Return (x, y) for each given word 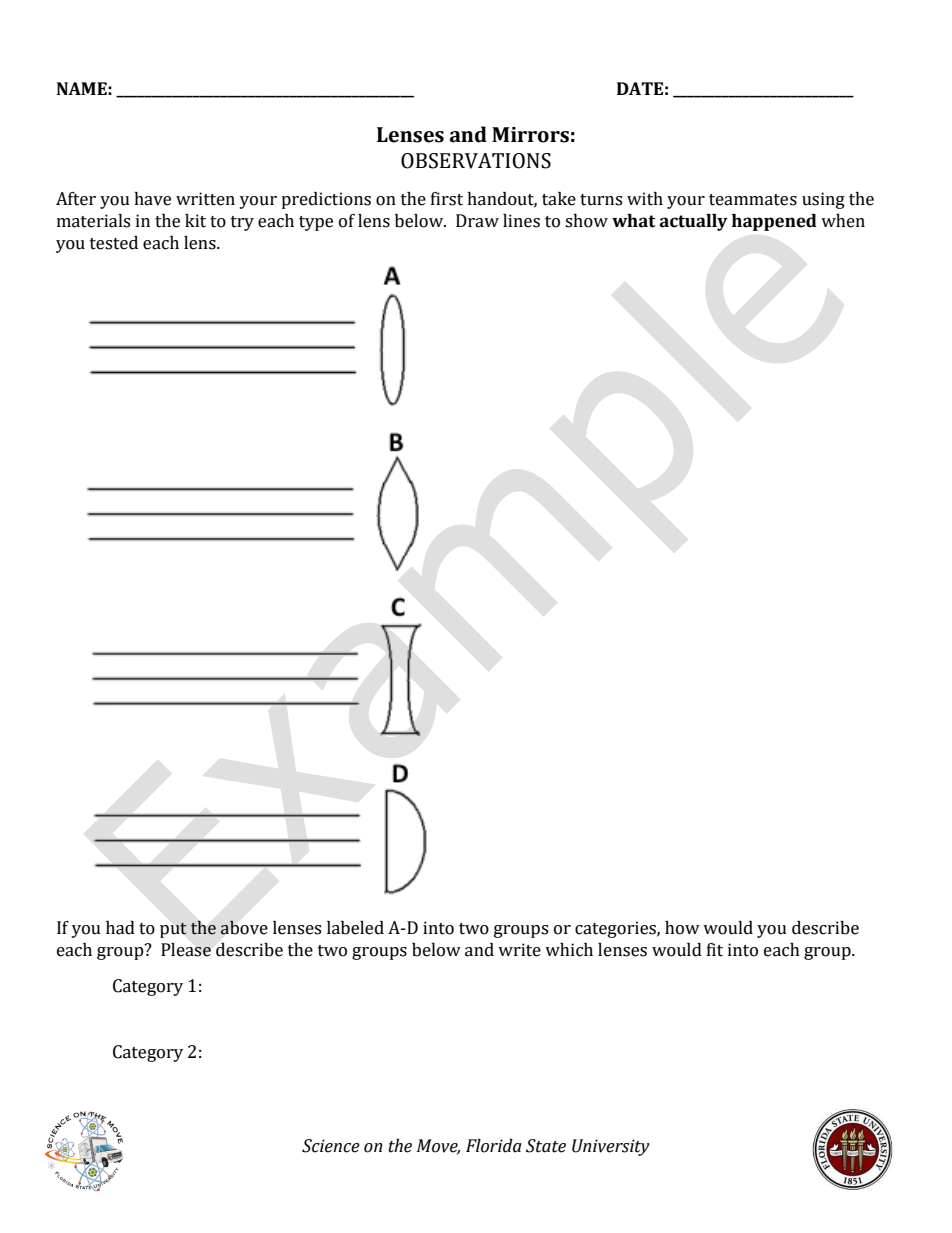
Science (331, 1146)
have (152, 199)
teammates (753, 200)
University (611, 1147)
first (447, 199)
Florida (494, 1146)
